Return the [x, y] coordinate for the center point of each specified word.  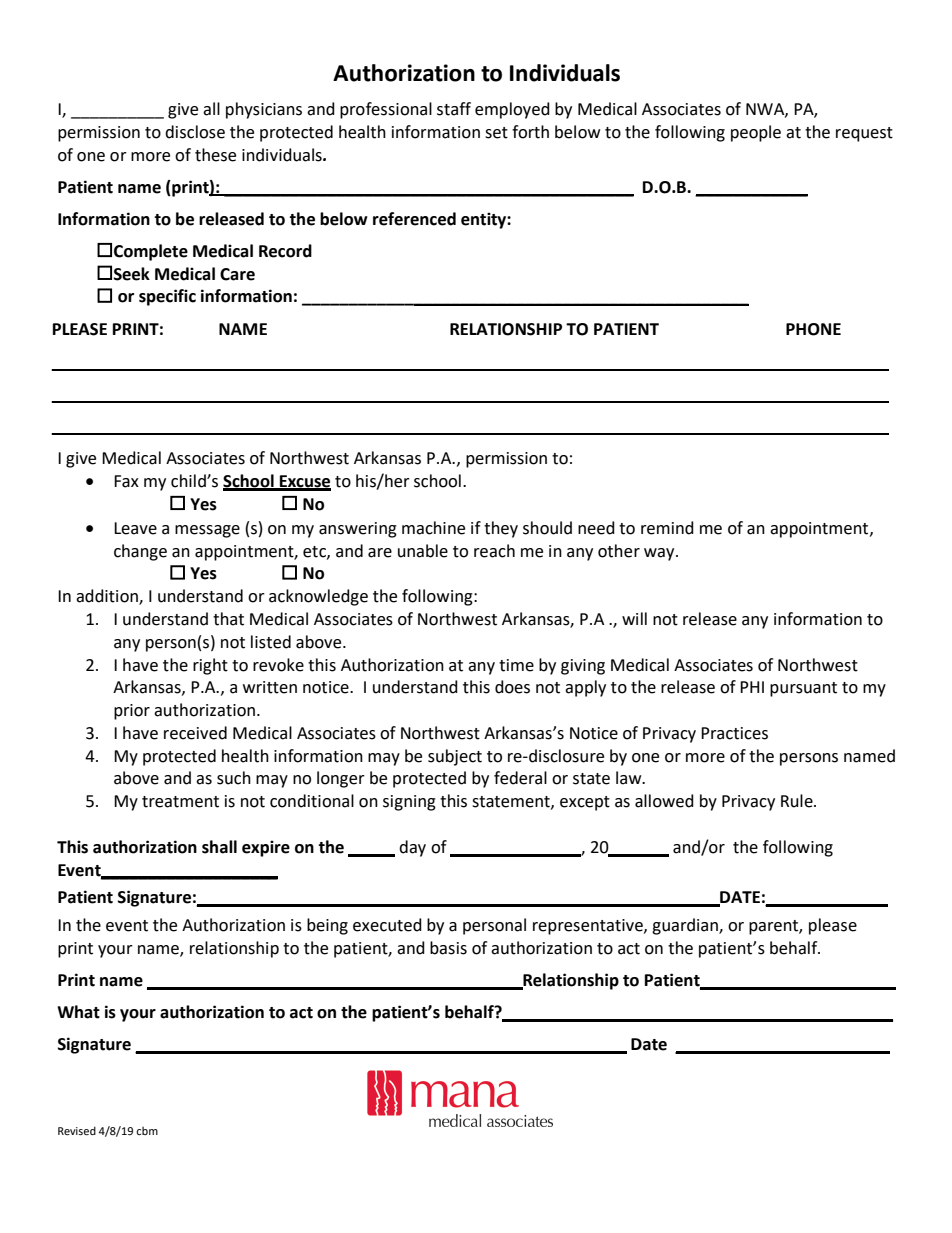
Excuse [304, 482]
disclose [195, 132]
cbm [147, 1131]
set [496, 133]
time [516, 665]
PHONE [813, 329]
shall [219, 847]
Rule [798, 801]
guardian [686, 926]
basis [448, 948]
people [756, 133]
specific [167, 297]
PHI [752, 687]
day [412, 848]
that [228, 619]
